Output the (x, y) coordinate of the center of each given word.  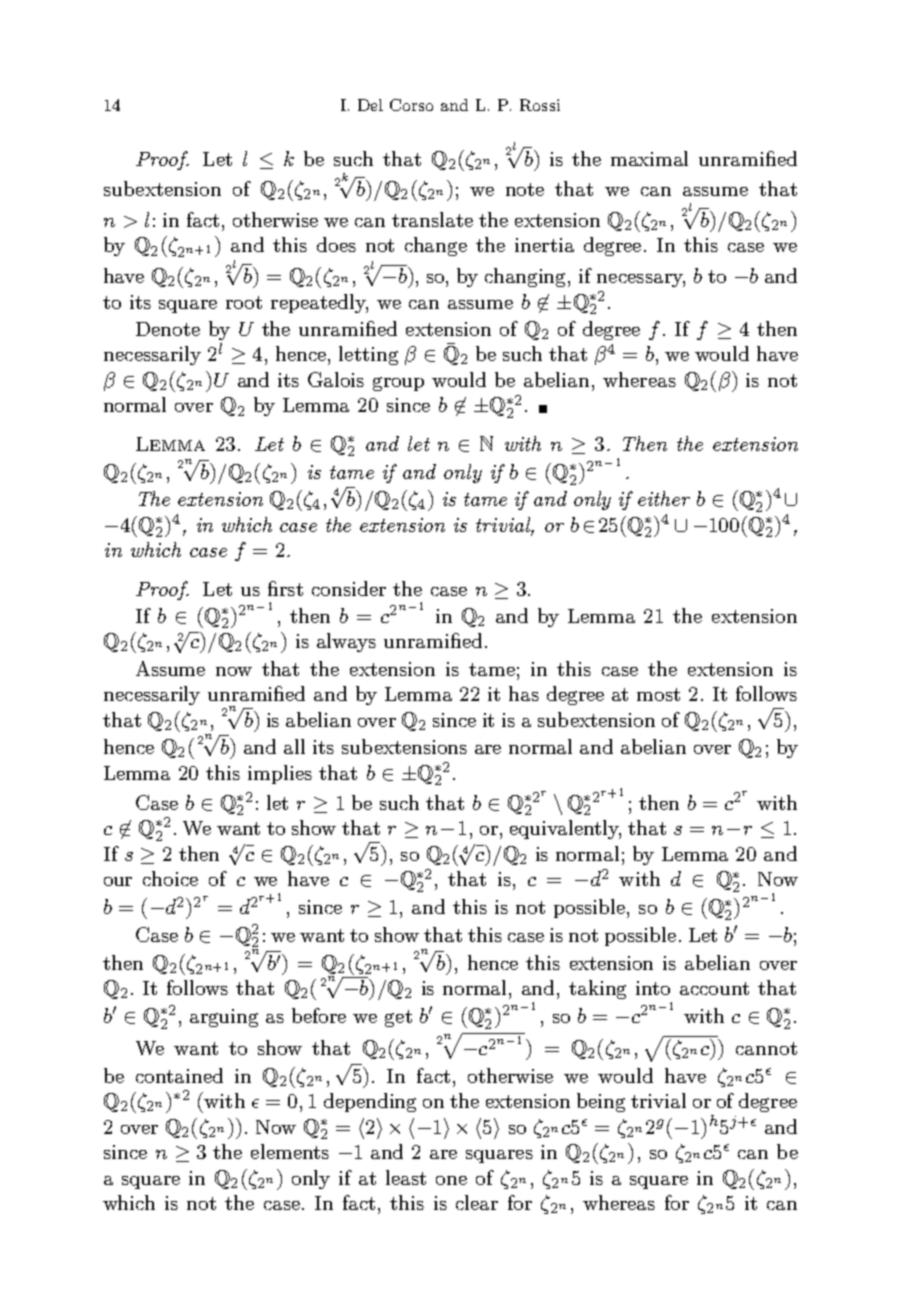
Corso (411, 105)
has (524, 693)
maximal (649, 158)
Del (370, 105)
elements (290, 1151)
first (285, 588)
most (658, 694)
